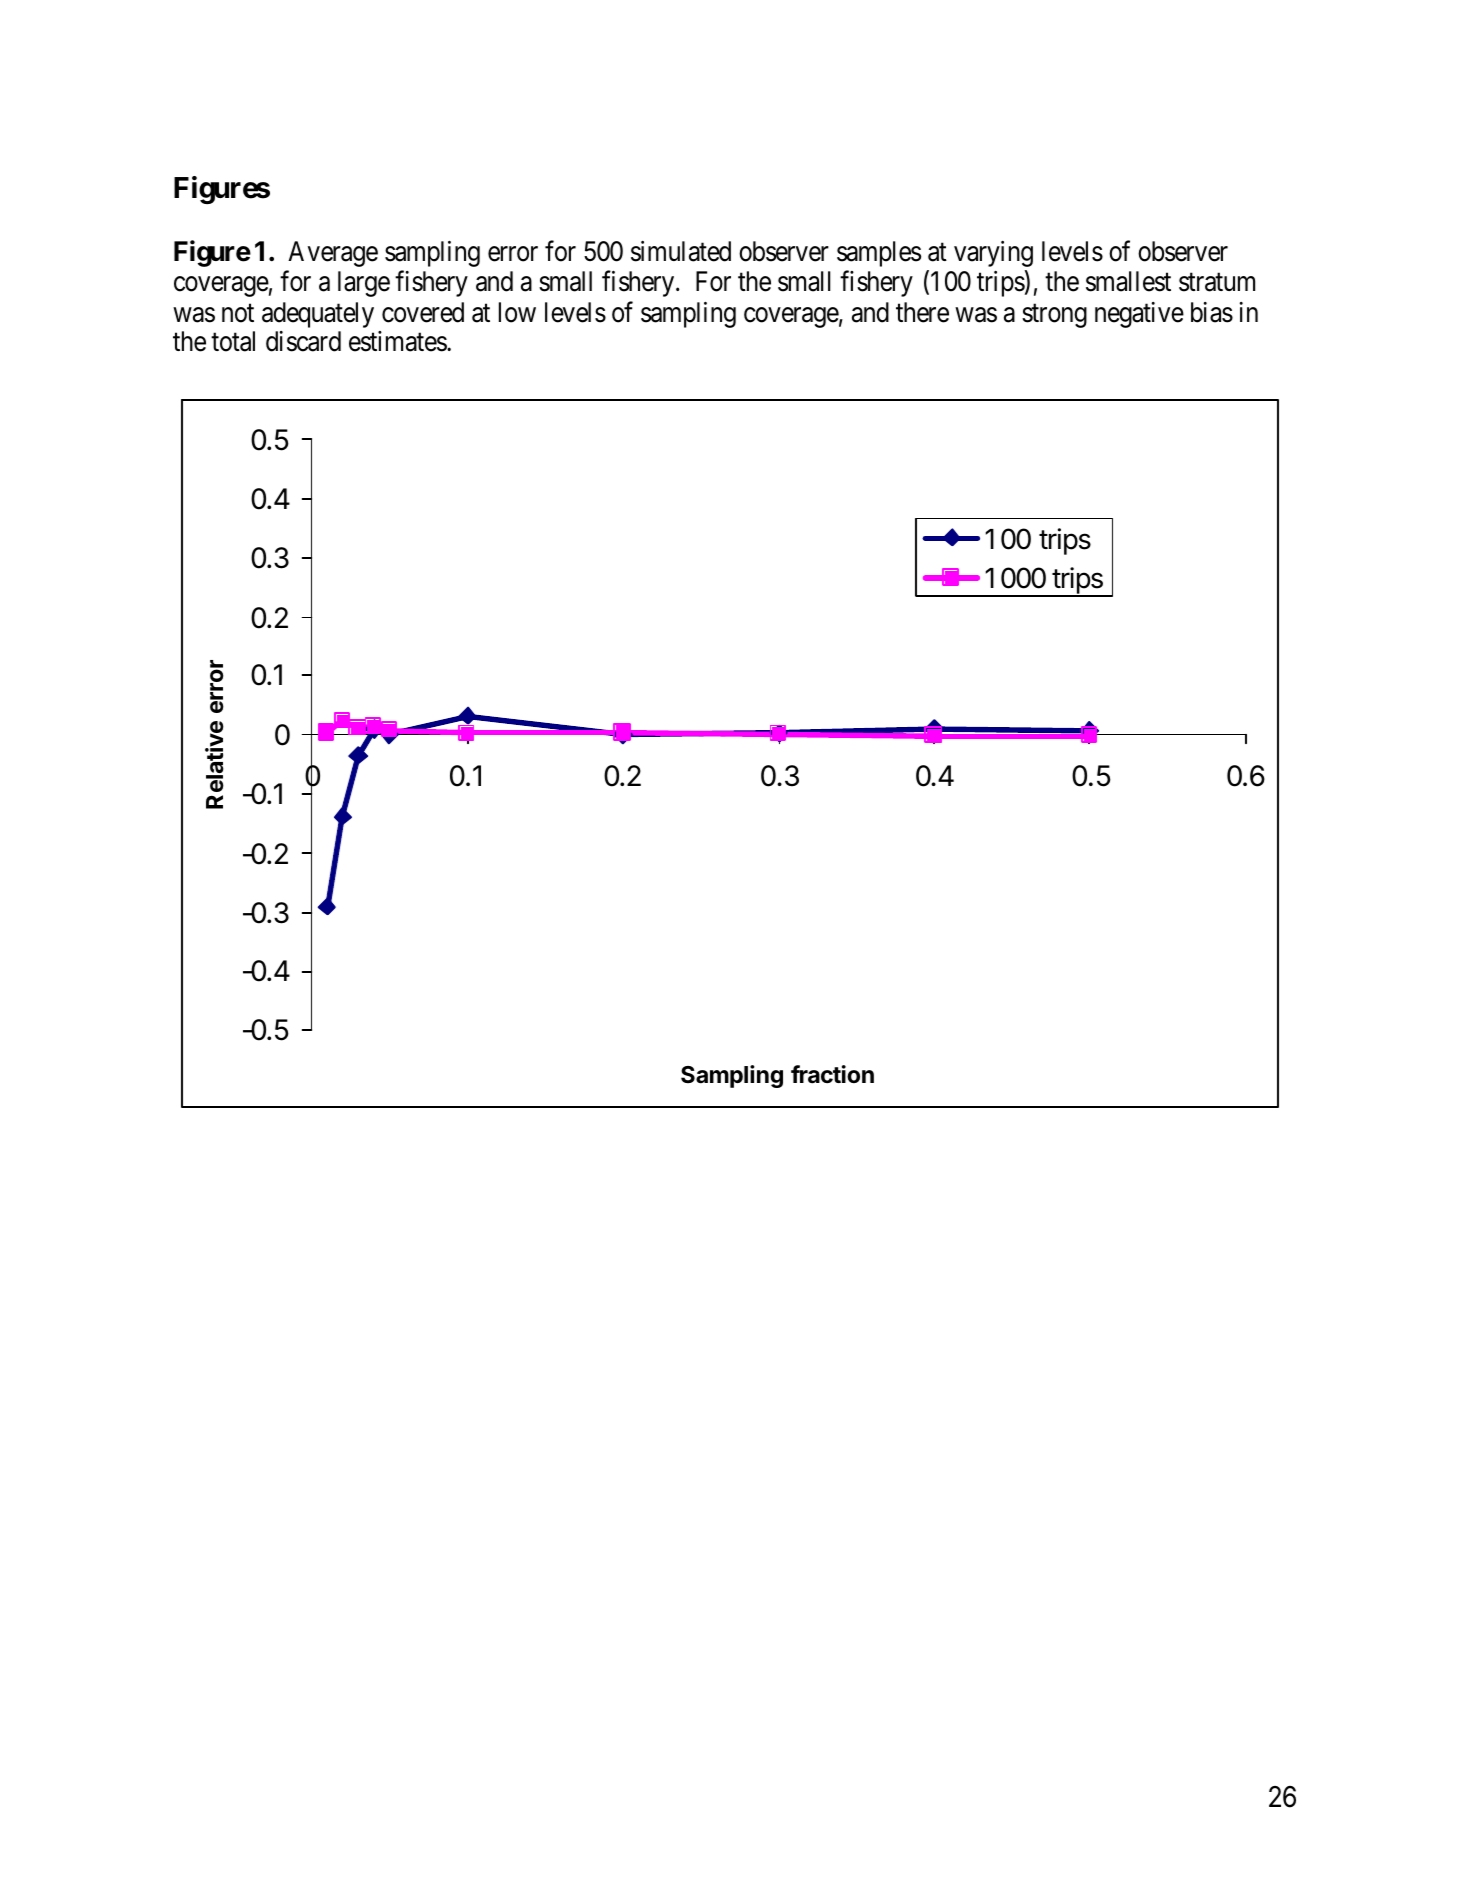 The width and height of the document is (1469, 1901). I want to click on bias, so click(1212, 312).
